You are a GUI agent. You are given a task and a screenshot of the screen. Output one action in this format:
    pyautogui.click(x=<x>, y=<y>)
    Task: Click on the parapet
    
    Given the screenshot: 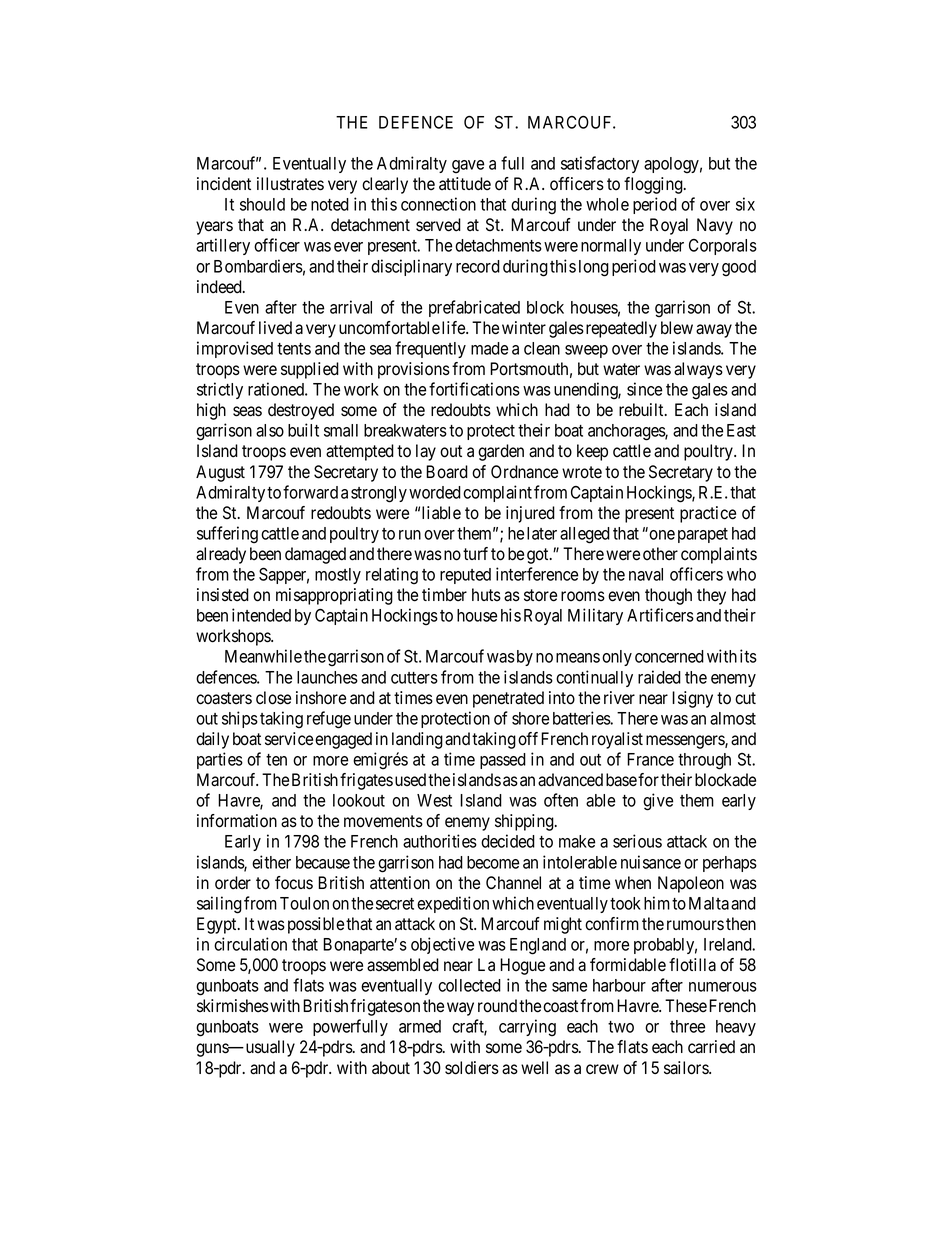 What is the action you would take?
    pyautogui.click(x=703, y=535)
